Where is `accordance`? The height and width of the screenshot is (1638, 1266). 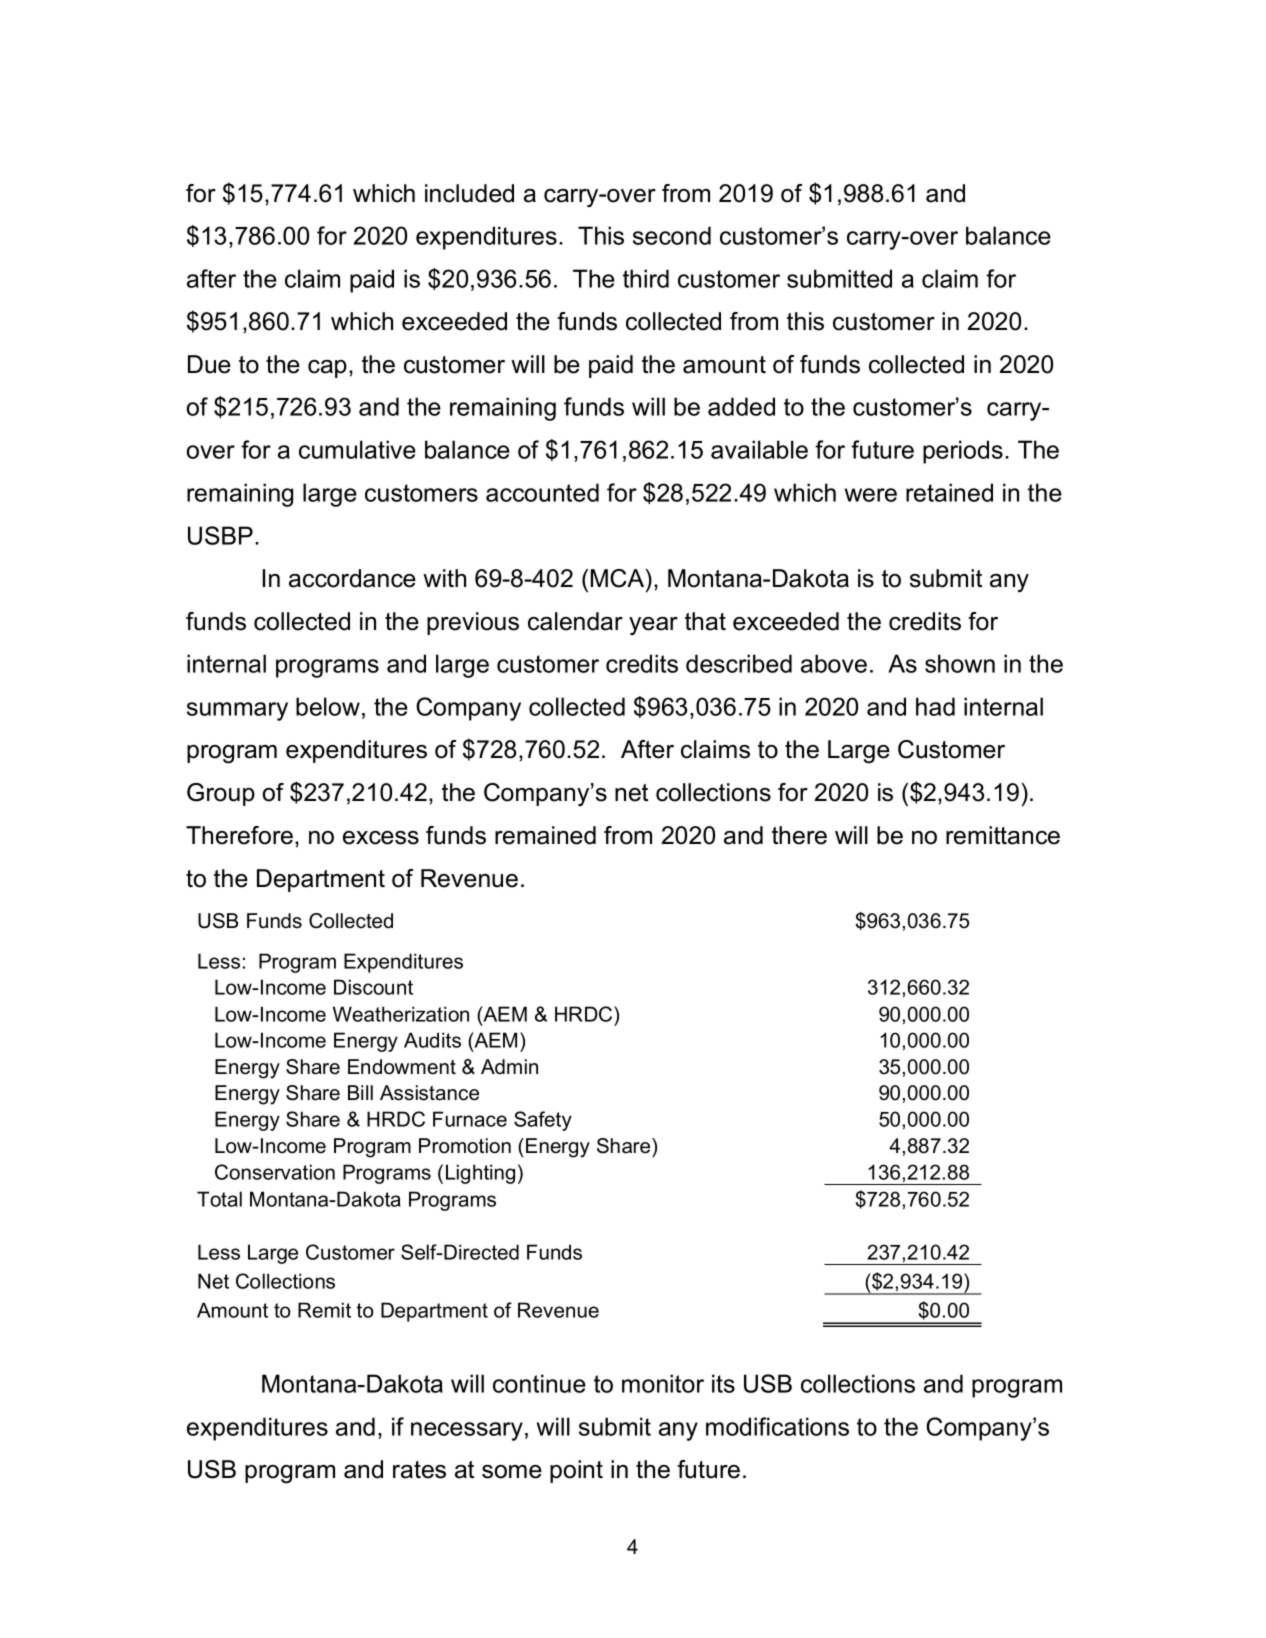 accordance is located at coordinates (352, 578).
